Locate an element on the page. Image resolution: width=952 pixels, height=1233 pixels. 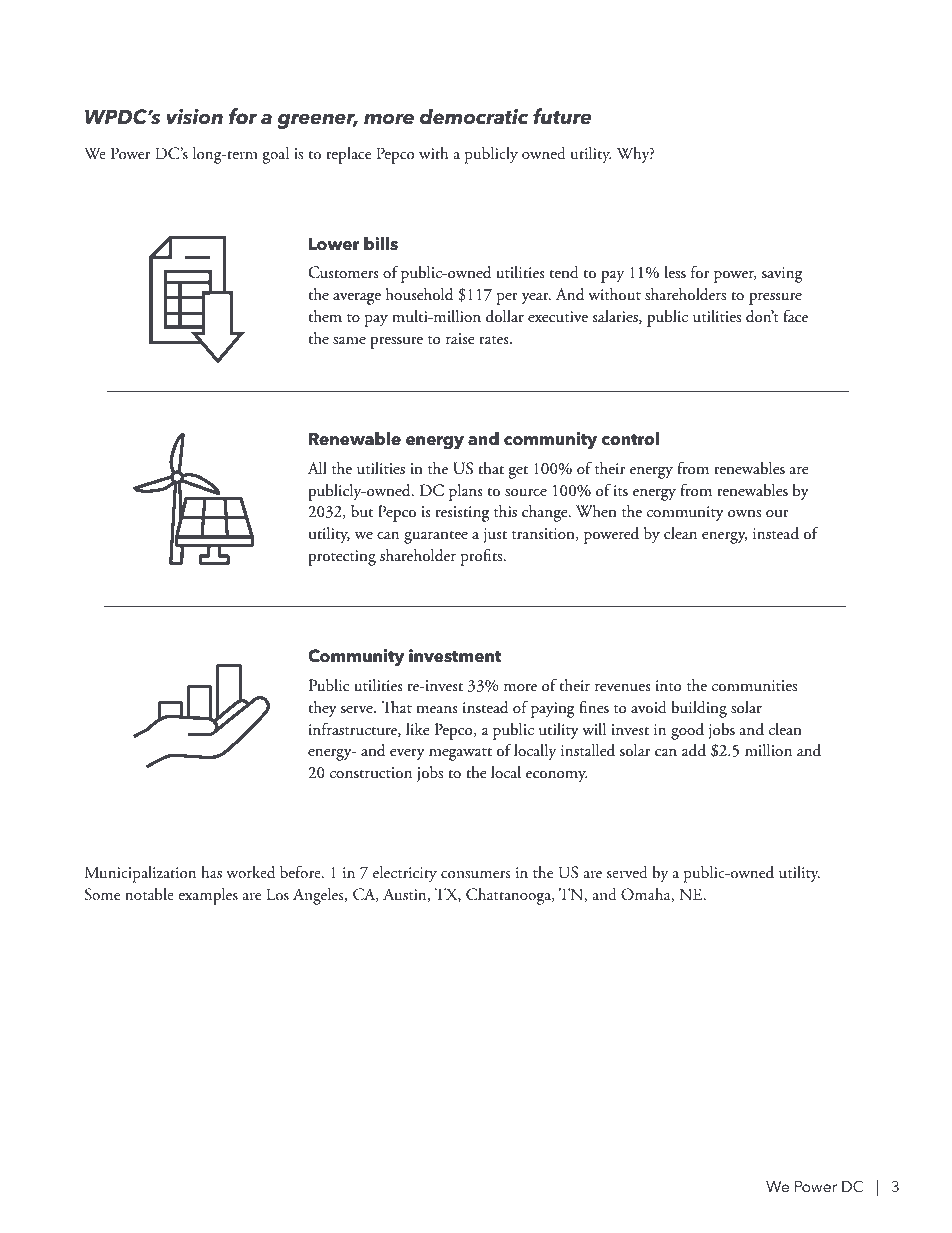
consumers is located at coordinates (476, 875).
